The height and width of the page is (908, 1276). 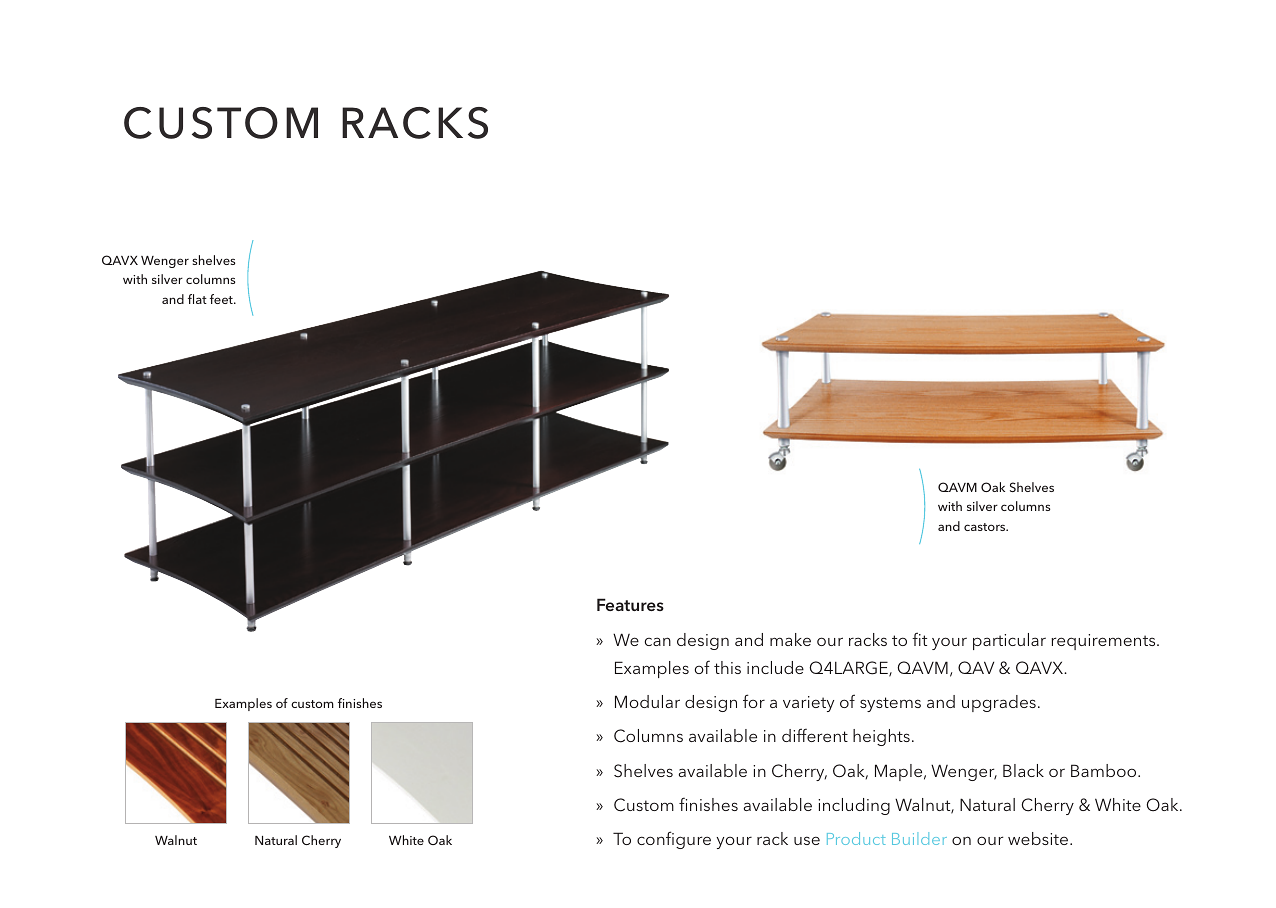 What do you see at coordinates (658, 641) in the page?
I see `can` at bounding box center [658, 641].
